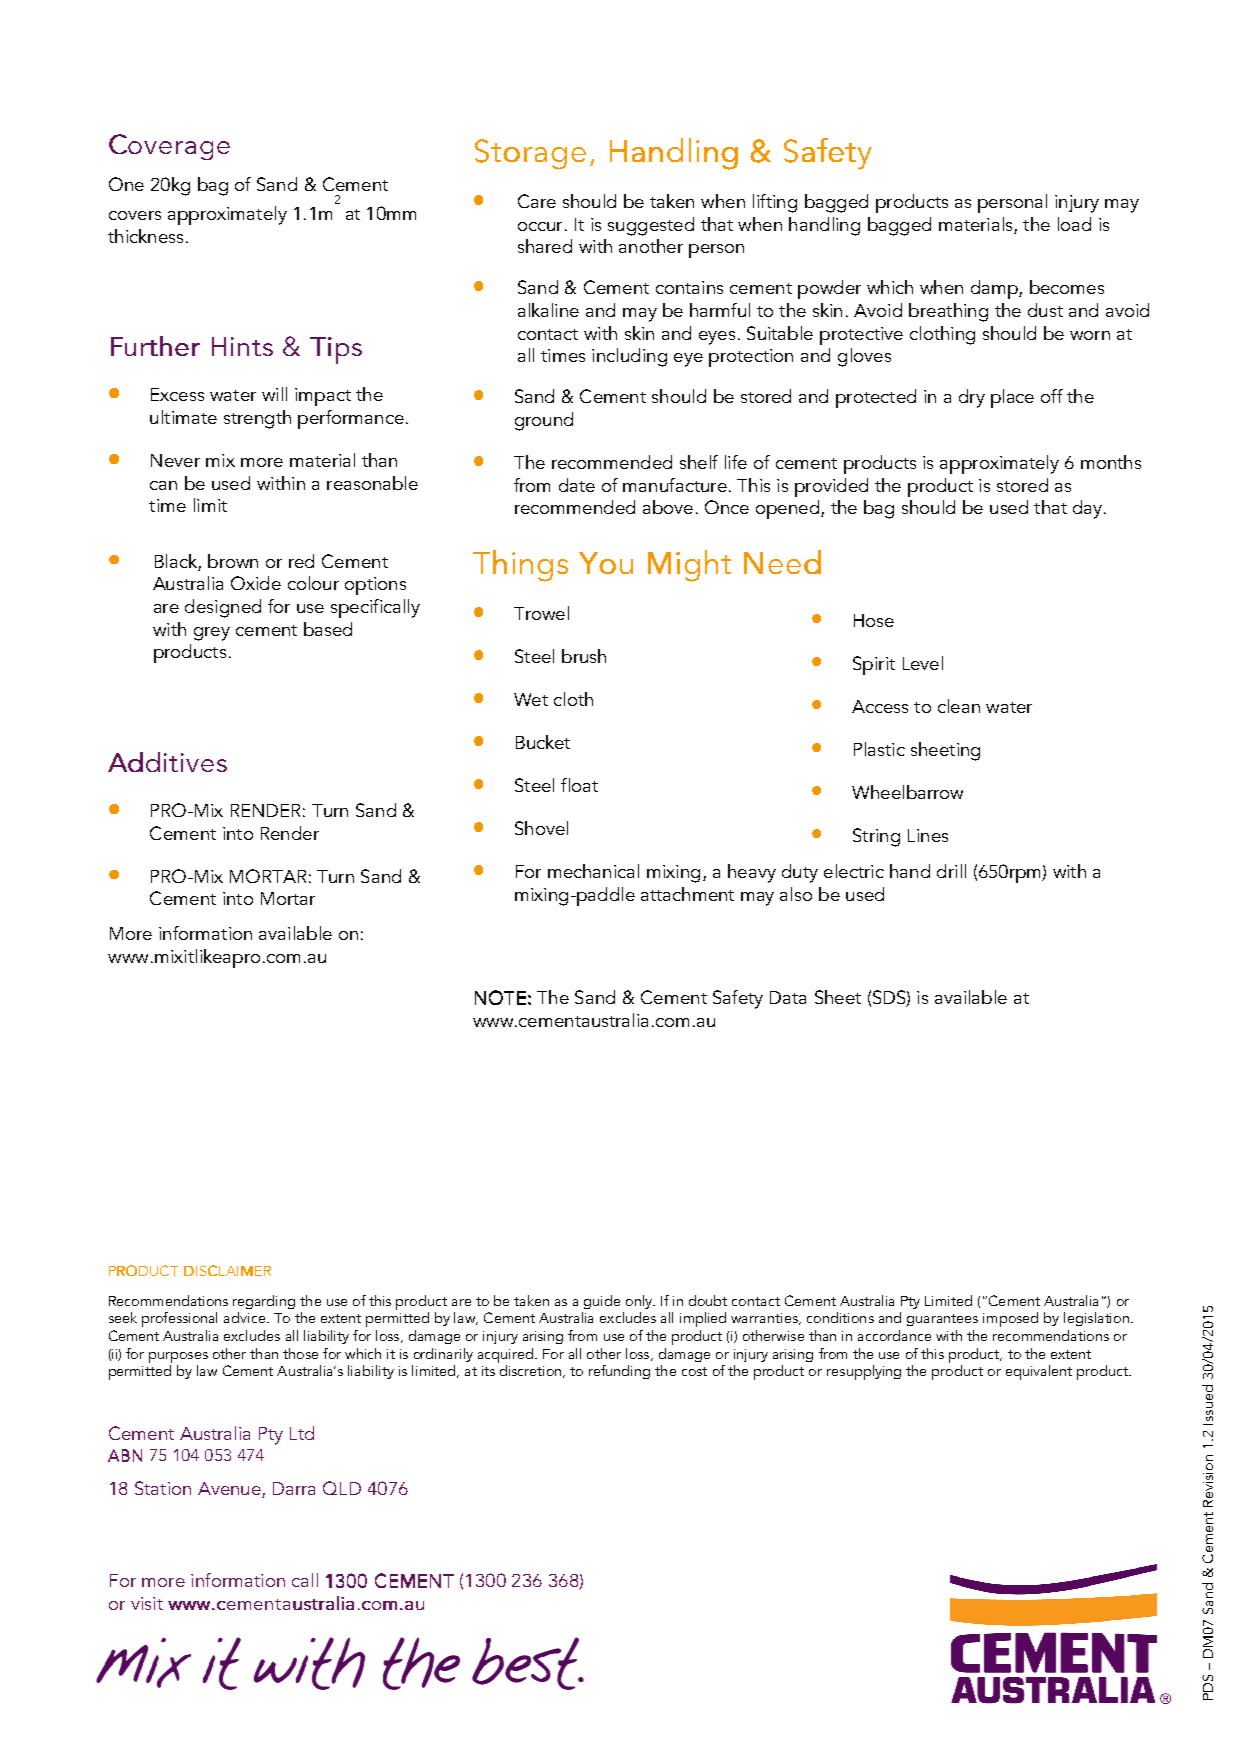  What do you see at coordinates (264, 1302) in the image?
I see `regarding` at bounding box center [264, 1302].
